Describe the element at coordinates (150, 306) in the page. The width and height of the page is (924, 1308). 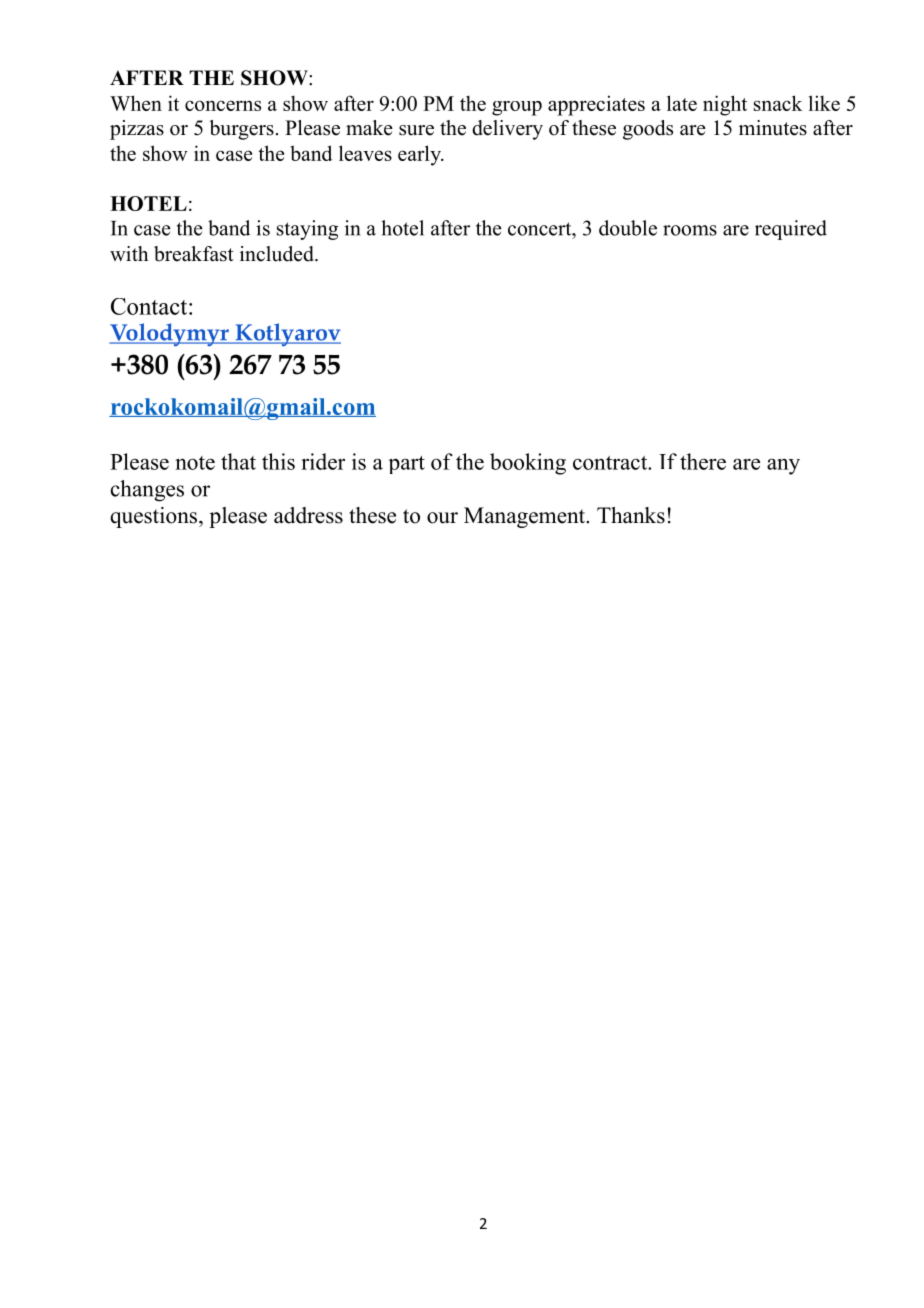
I see `Contact` at that location.
